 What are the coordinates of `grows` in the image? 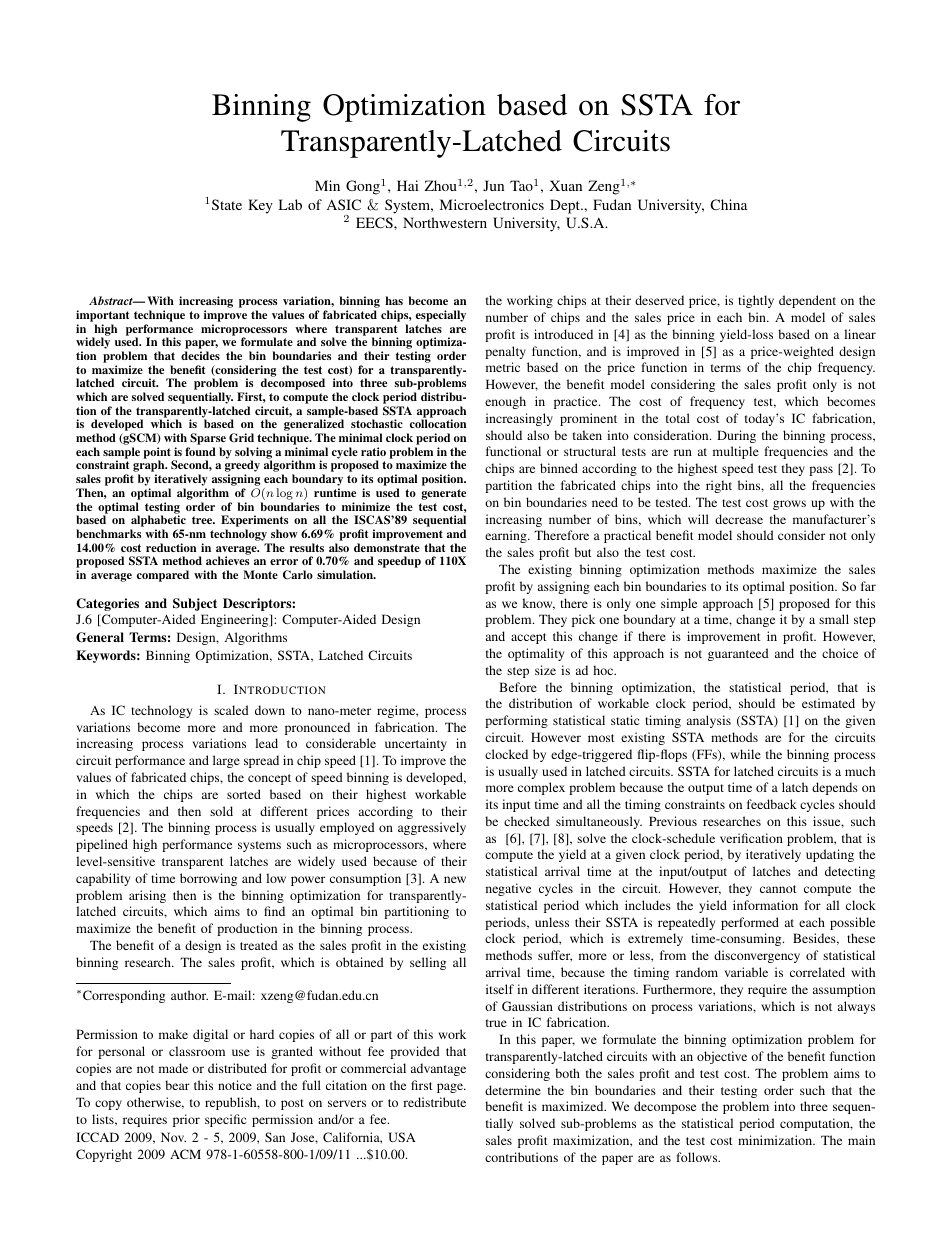 It's located at (789, 505).
